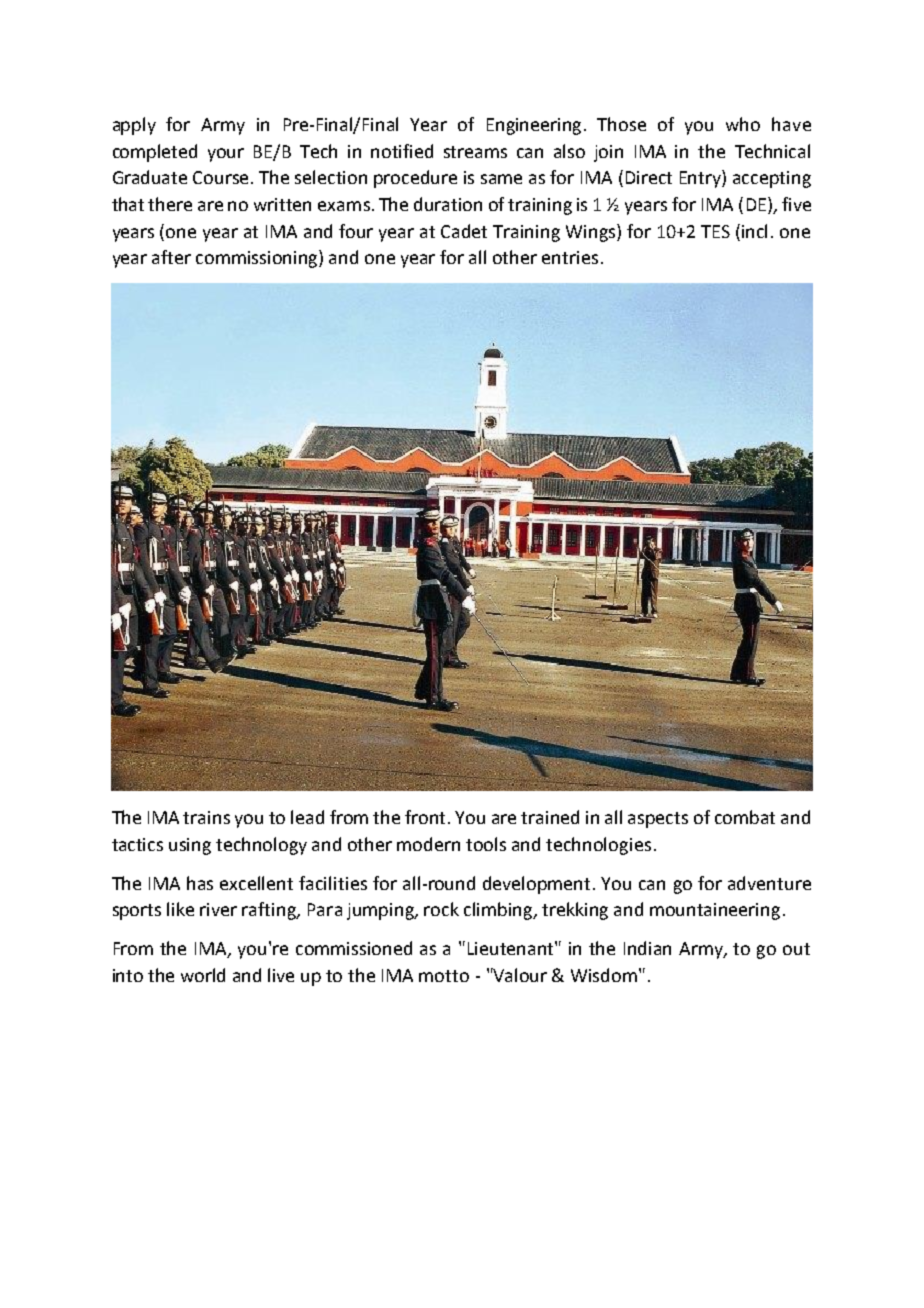  What do you see at coordinates (171, 257) in the image?
I see `after` at bounding box center [171, 257].
